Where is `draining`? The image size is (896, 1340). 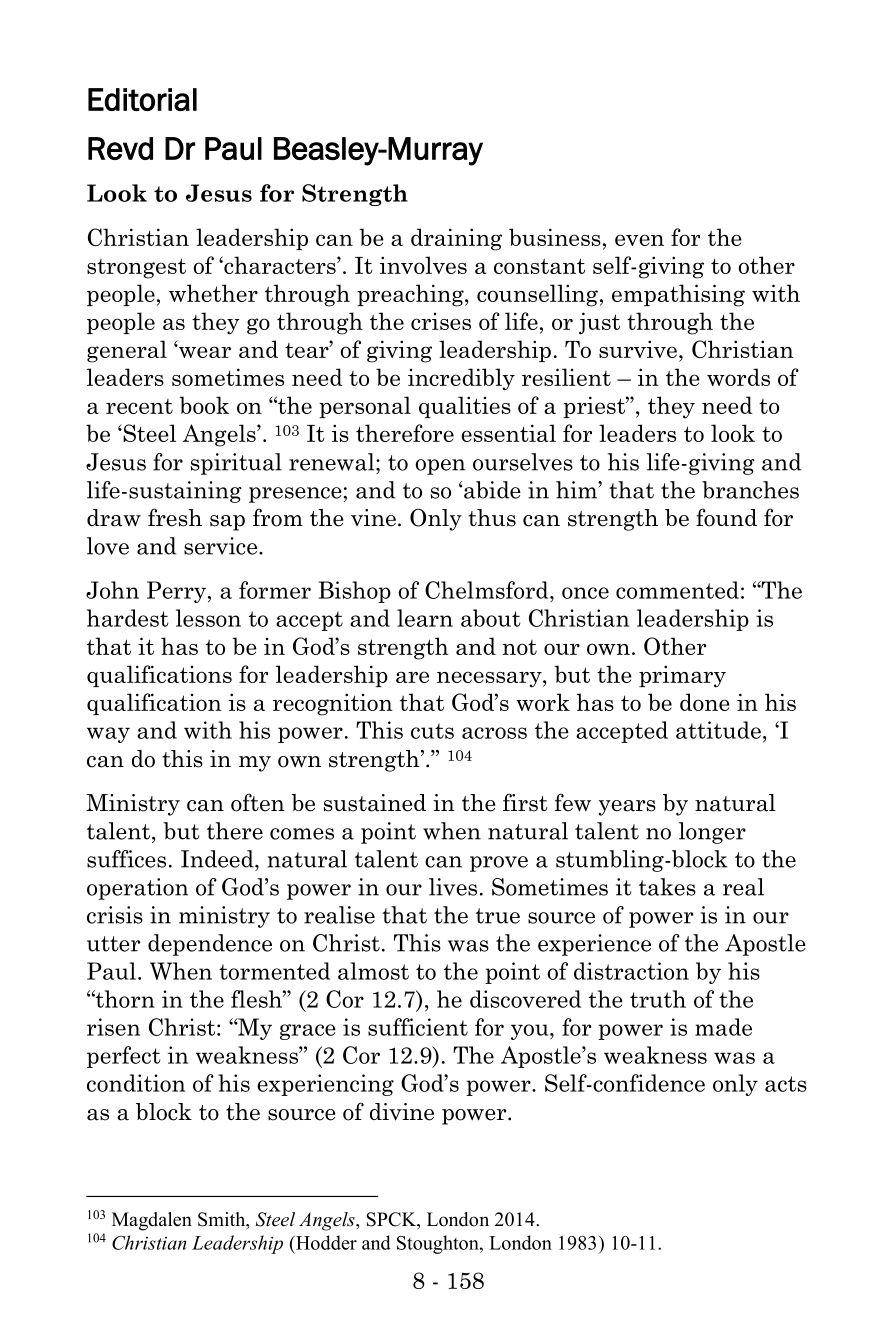 draining is located at coordinates (456, 239).
